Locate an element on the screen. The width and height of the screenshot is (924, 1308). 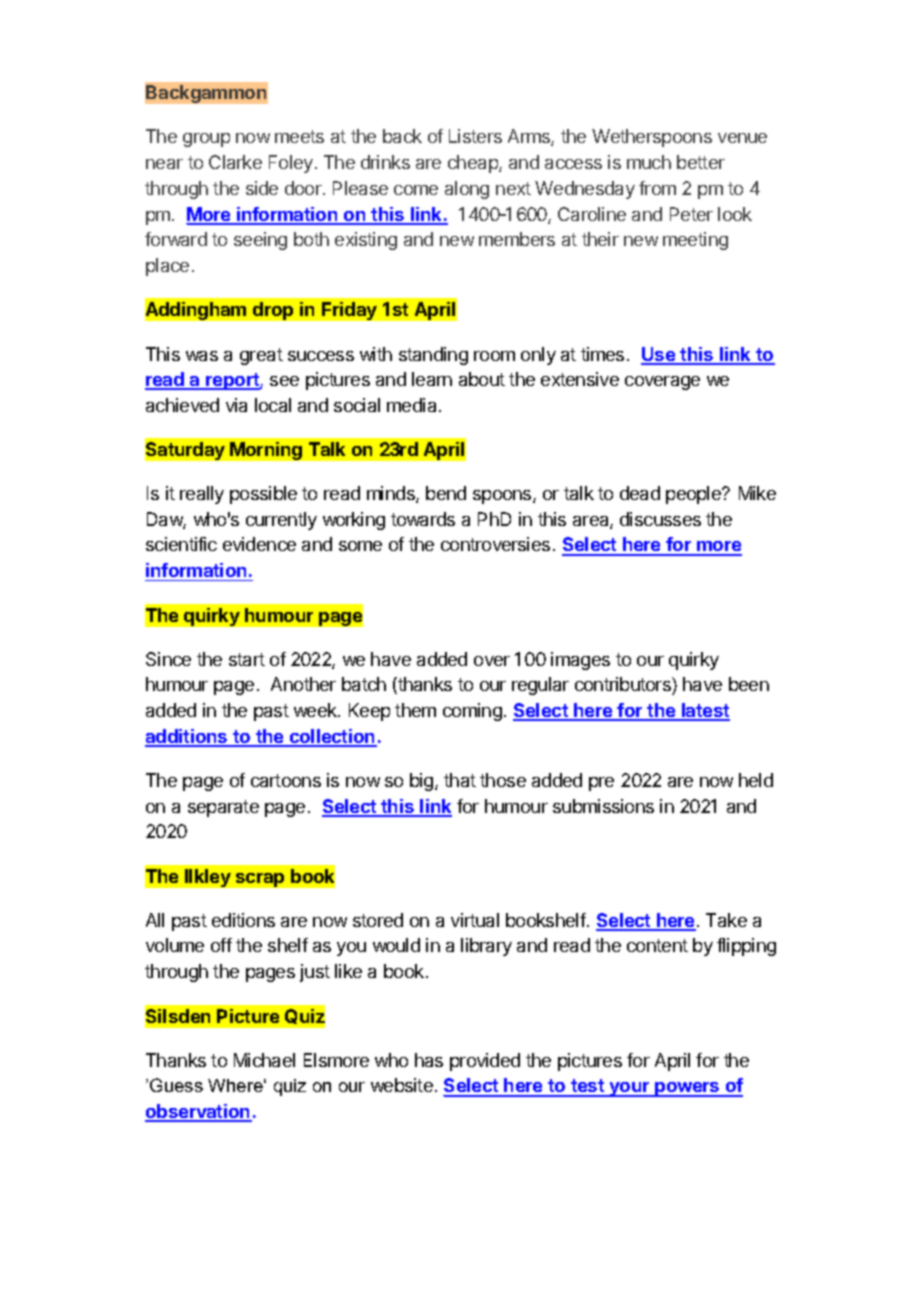
provided is located at coordinates (485, 1062).
